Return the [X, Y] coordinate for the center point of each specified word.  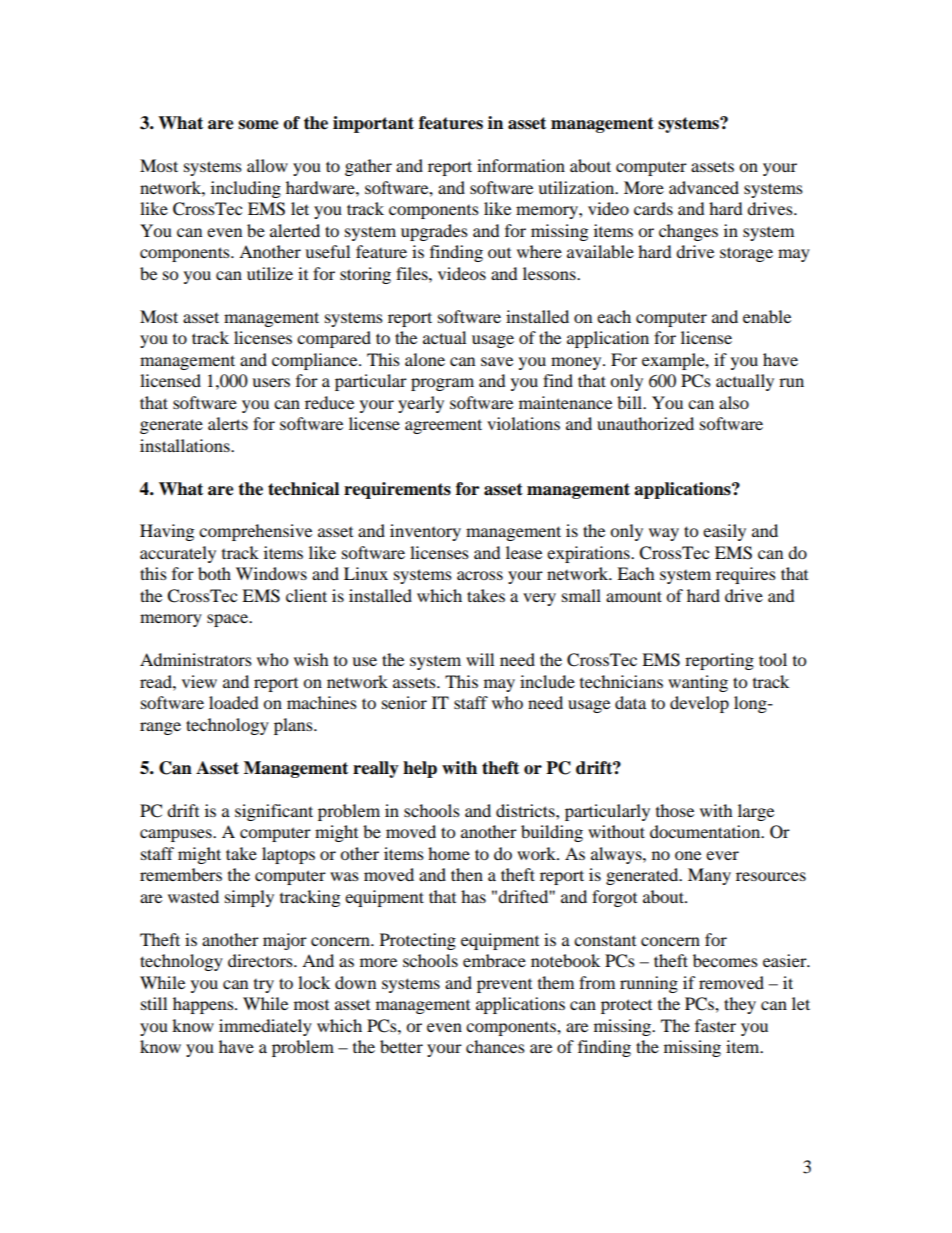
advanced [704, 187]
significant [274, 812]
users [271, 382]
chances [495, 1046]
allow [267, 165]
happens [204, 1005]
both [214, 573]
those [675, 810]
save [497, 361]
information [521, 165]
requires [746, 575]
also [734, 402]
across [480, 575]
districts [526, 810]
